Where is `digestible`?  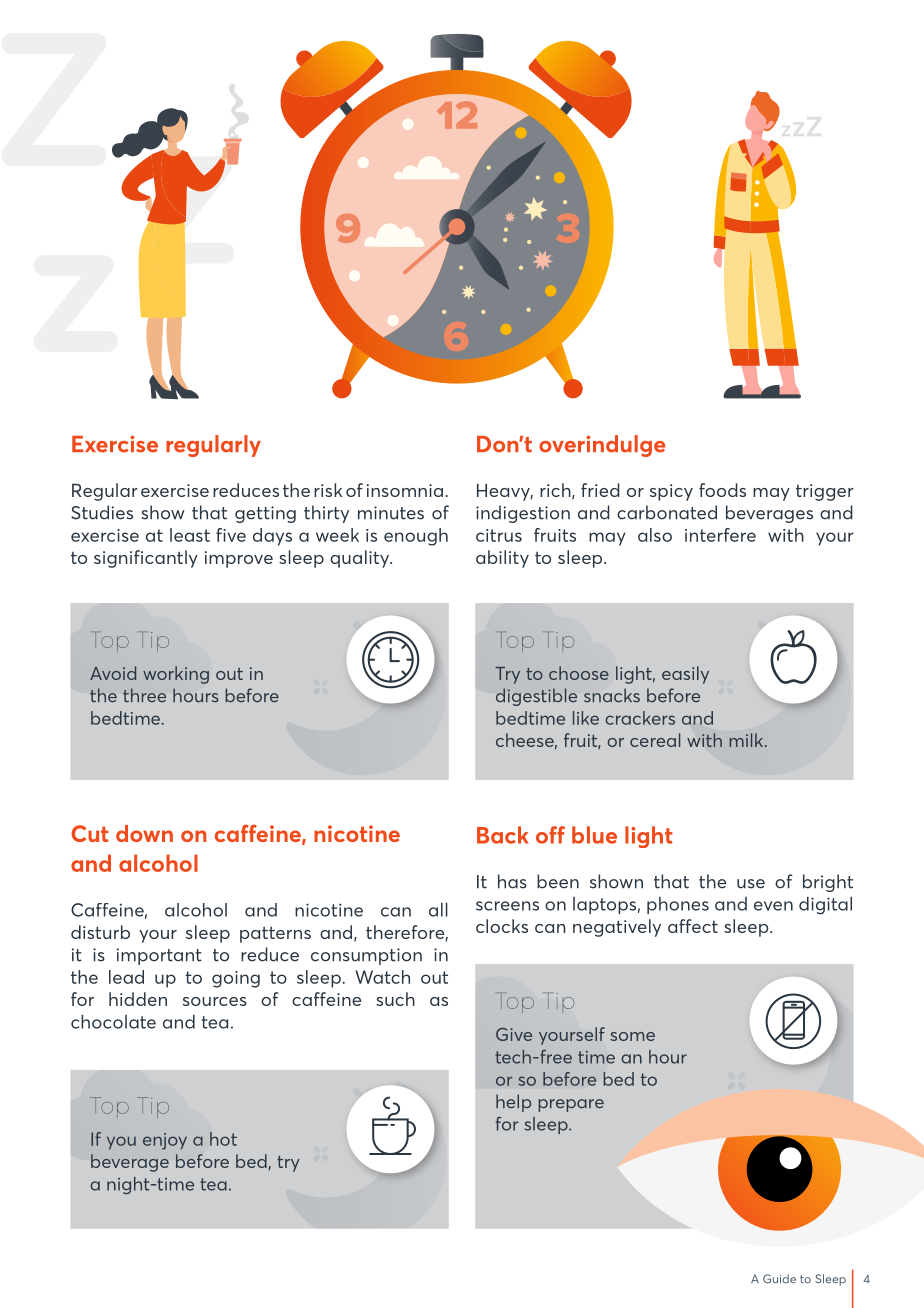 digestible is located at coordinates (536, 697).
